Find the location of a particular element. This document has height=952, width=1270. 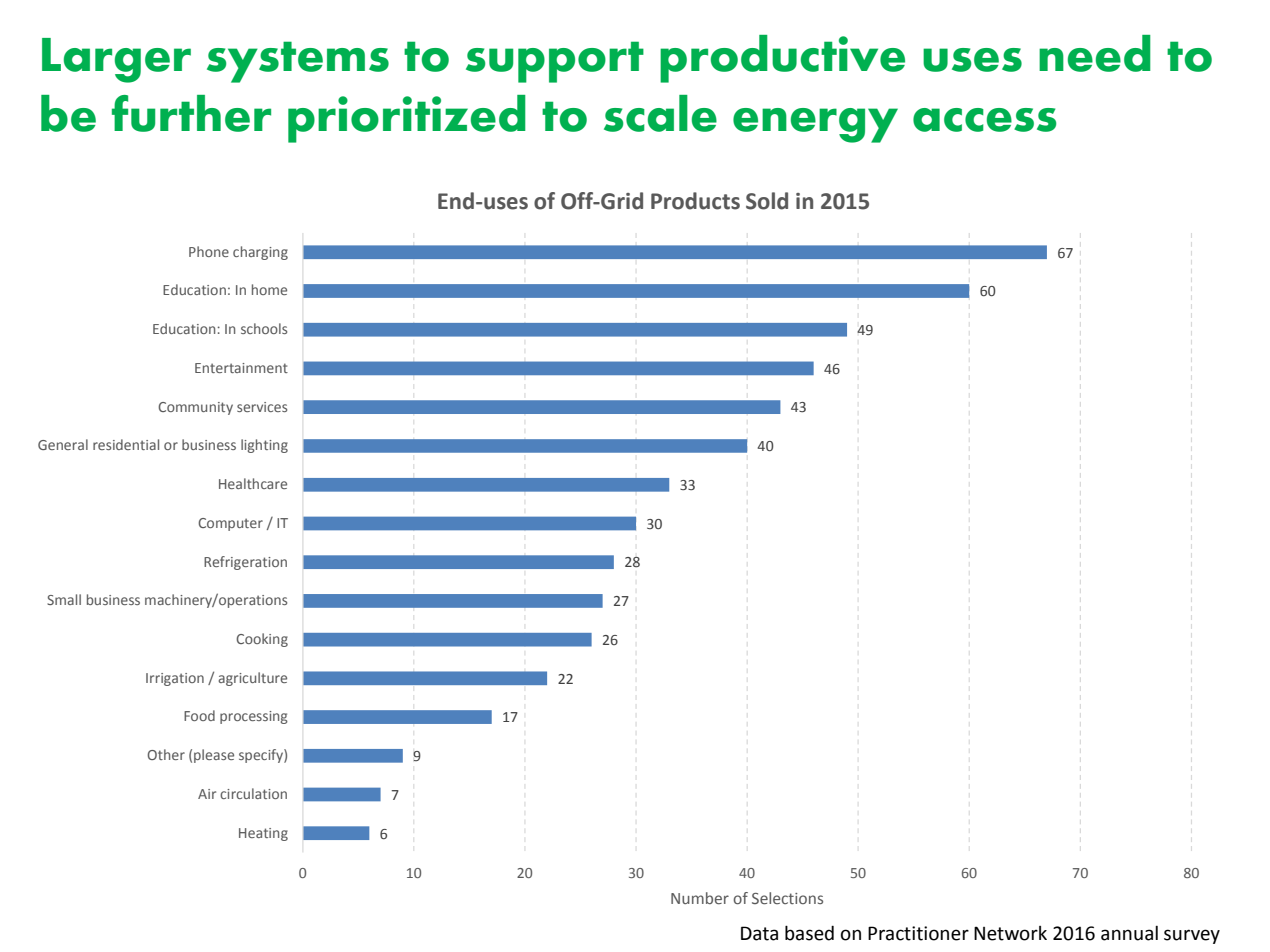

support is located at coordinates (555, 62).
